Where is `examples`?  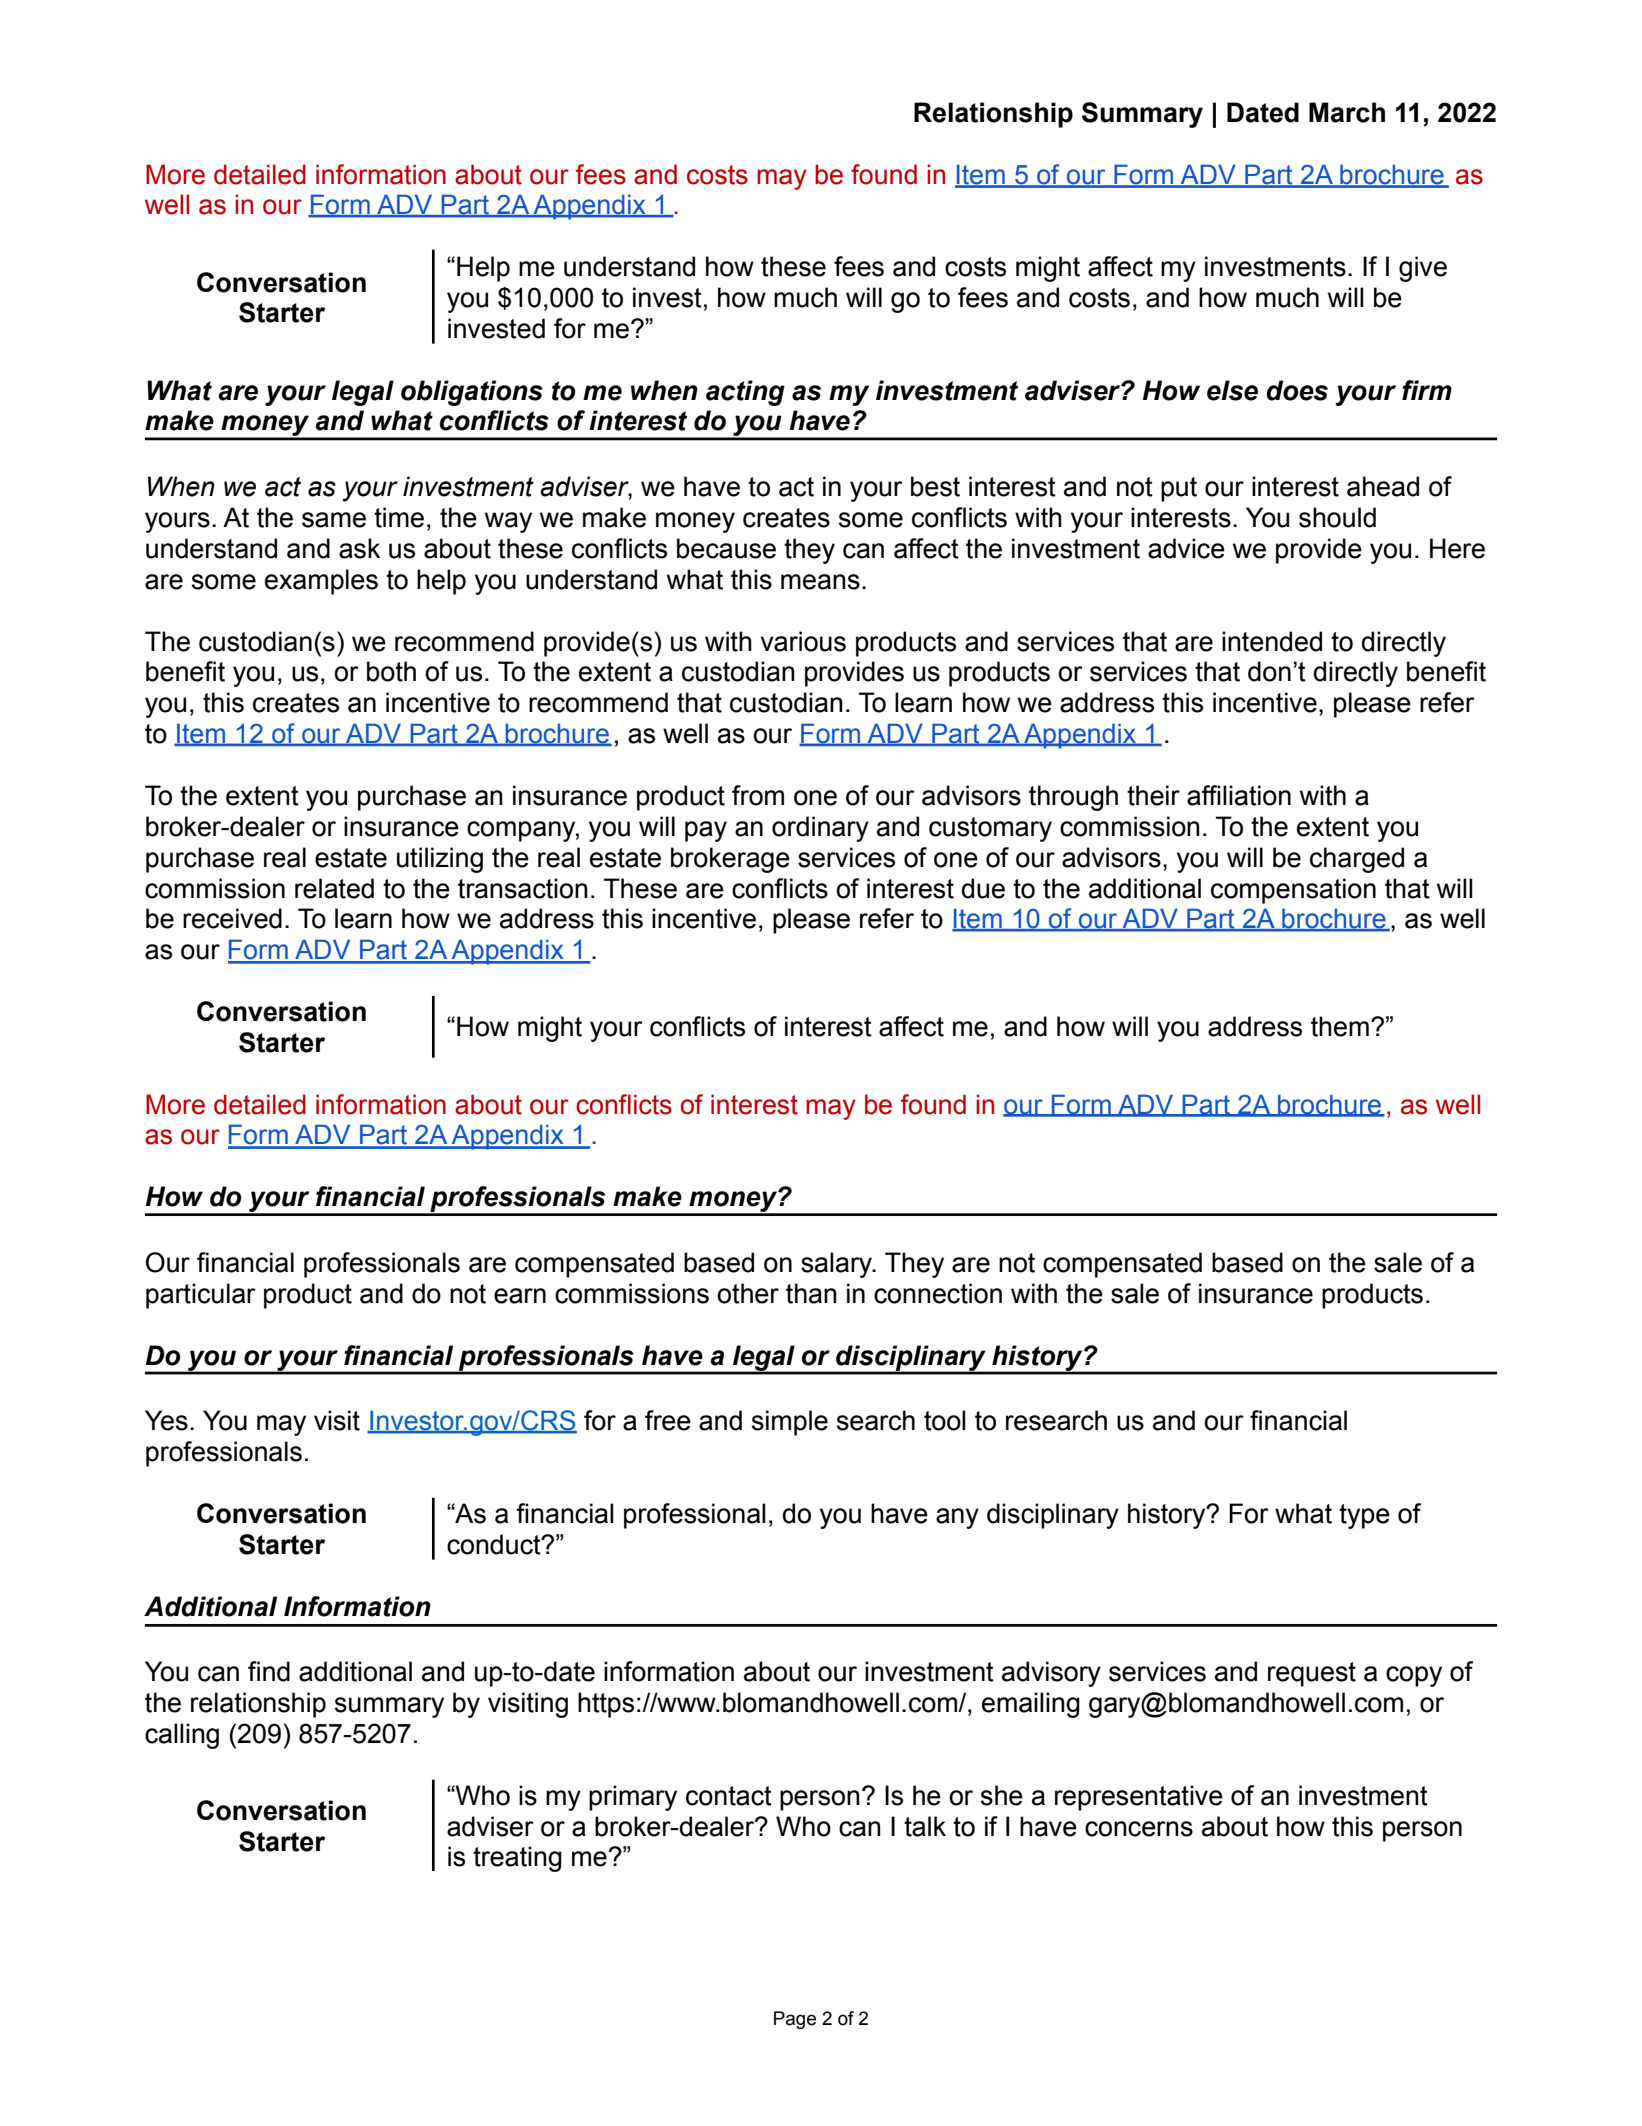
examples is located at coordinates (321, 582).
